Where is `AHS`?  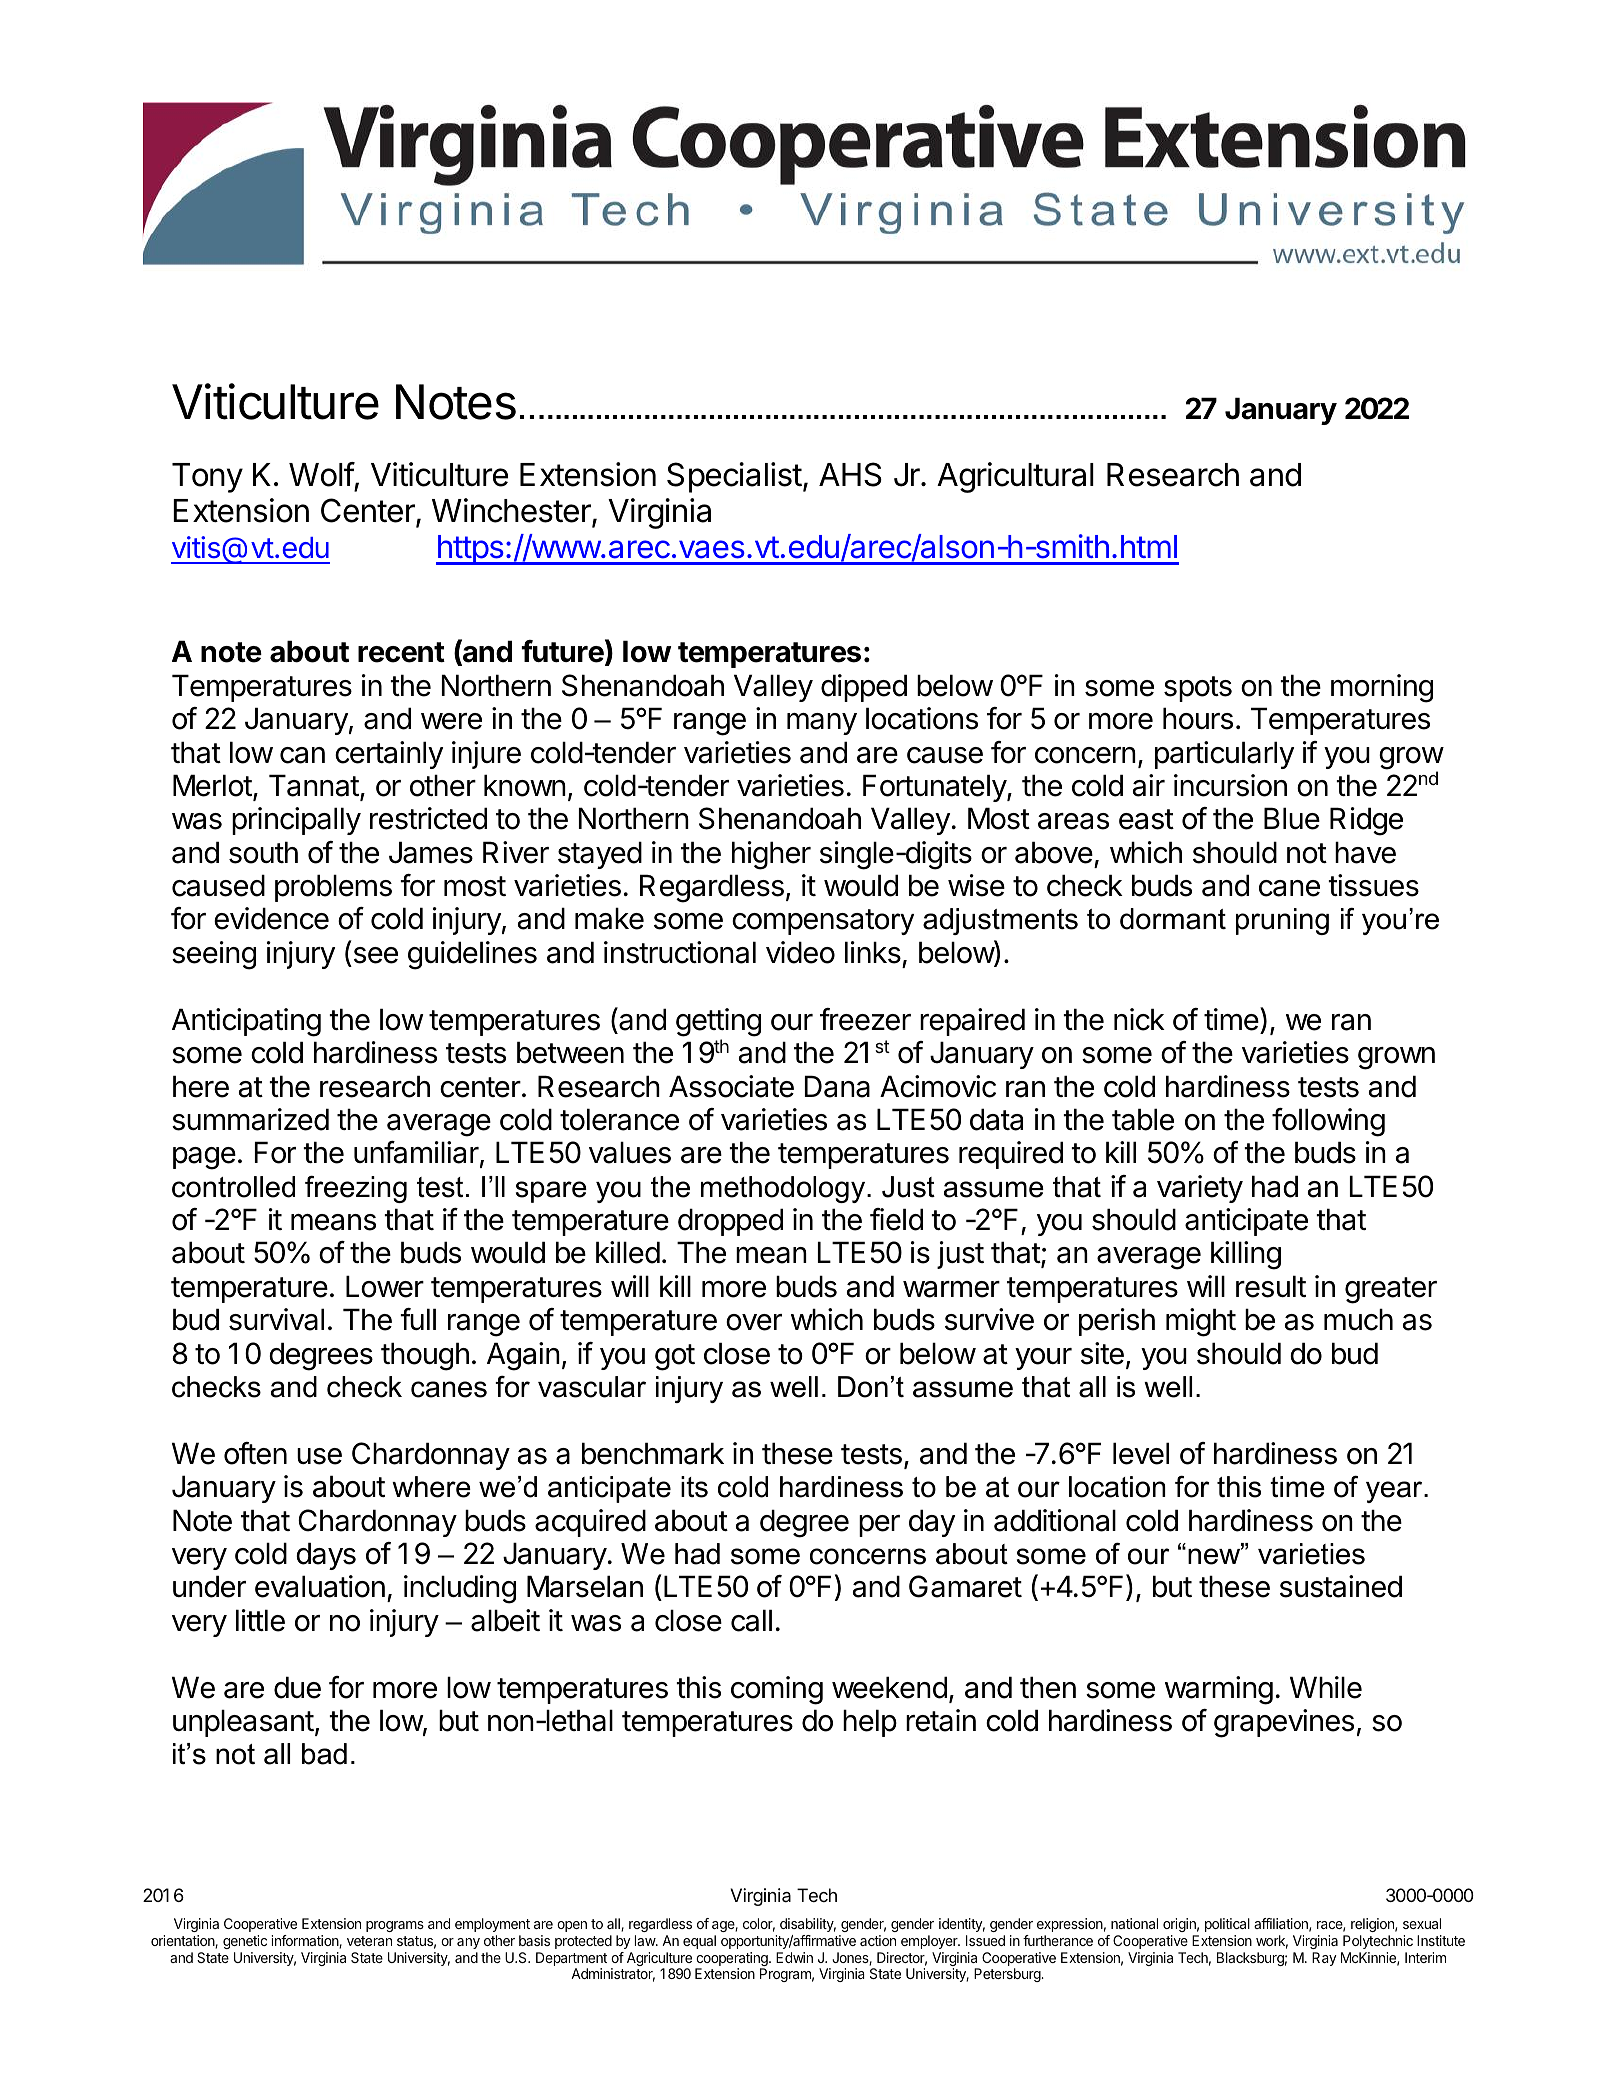
AHS is located at coordinates (850, 474).
